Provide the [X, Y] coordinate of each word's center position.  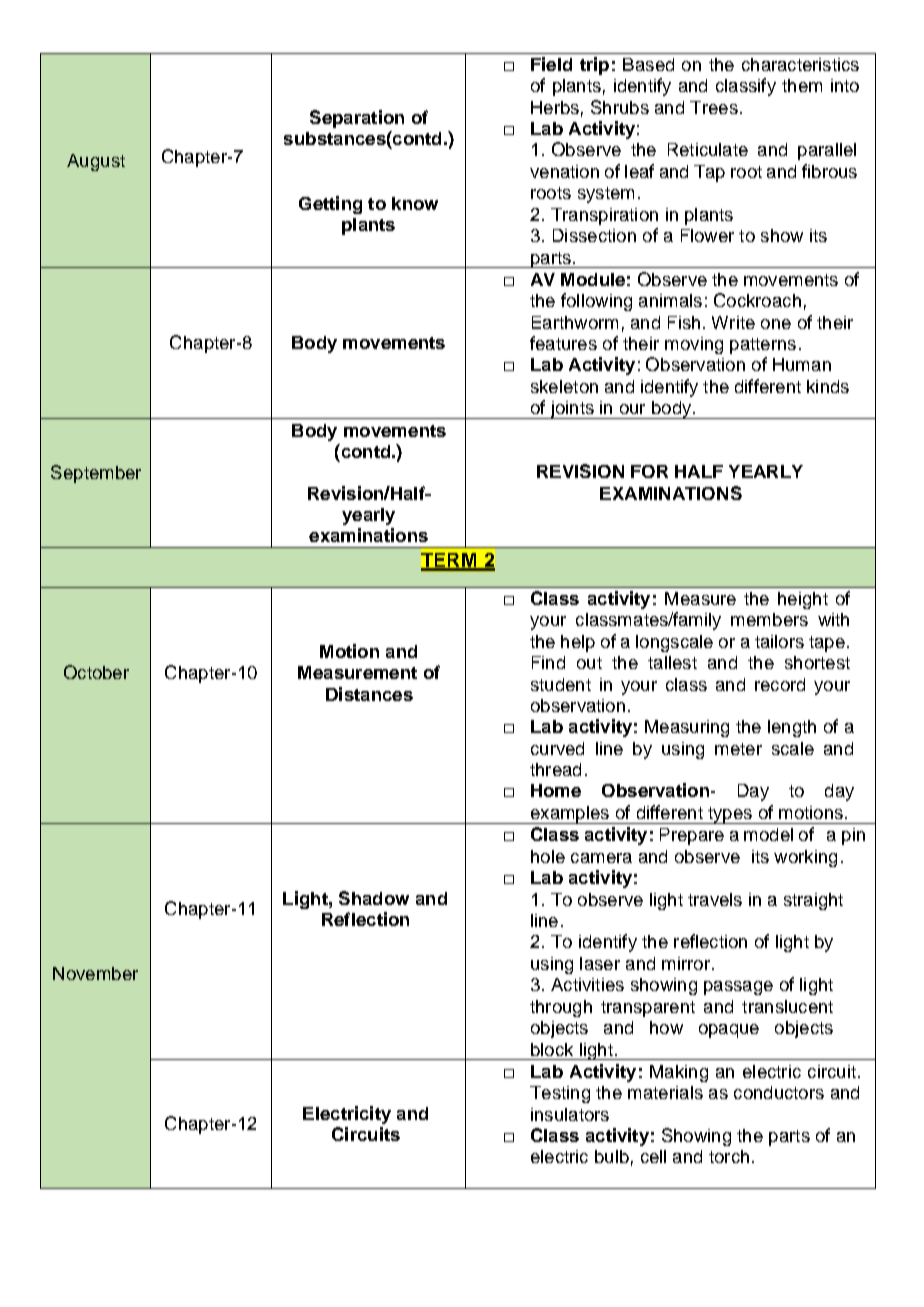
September [96, 474]
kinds [828, 386]
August [96, 162]
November [95, 973]
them [802, 85]
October [96, 672]
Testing [560, 1094]
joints [572, 410]
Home [556, 790]
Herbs [555, 107]
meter [738, 749]
